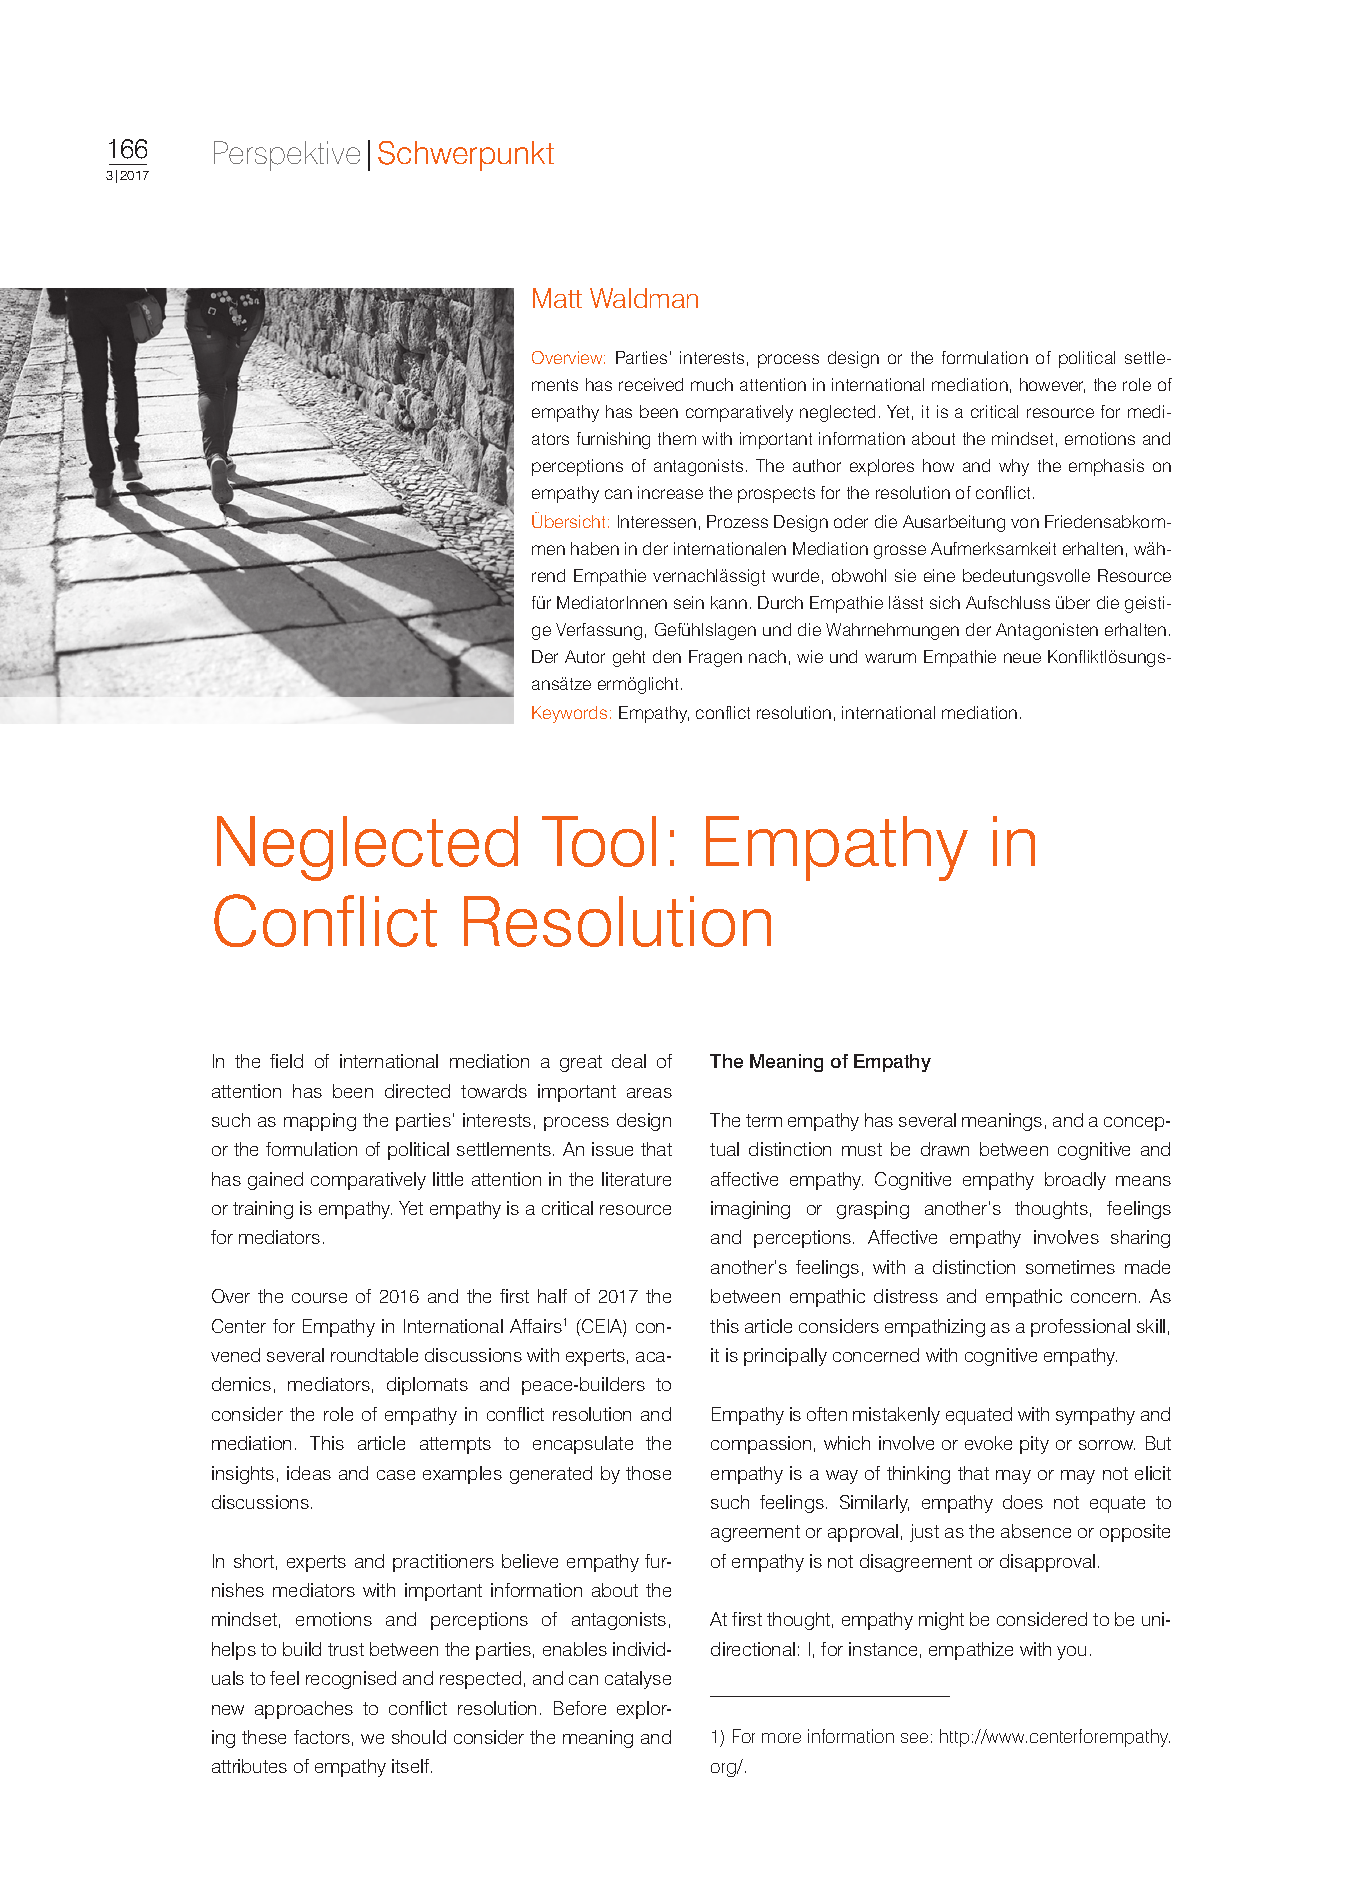 This screenshot has height=1903, width=1345. Describe the element at coordinates (557, 298) in the screenshot. I see `Matt` at that location.
